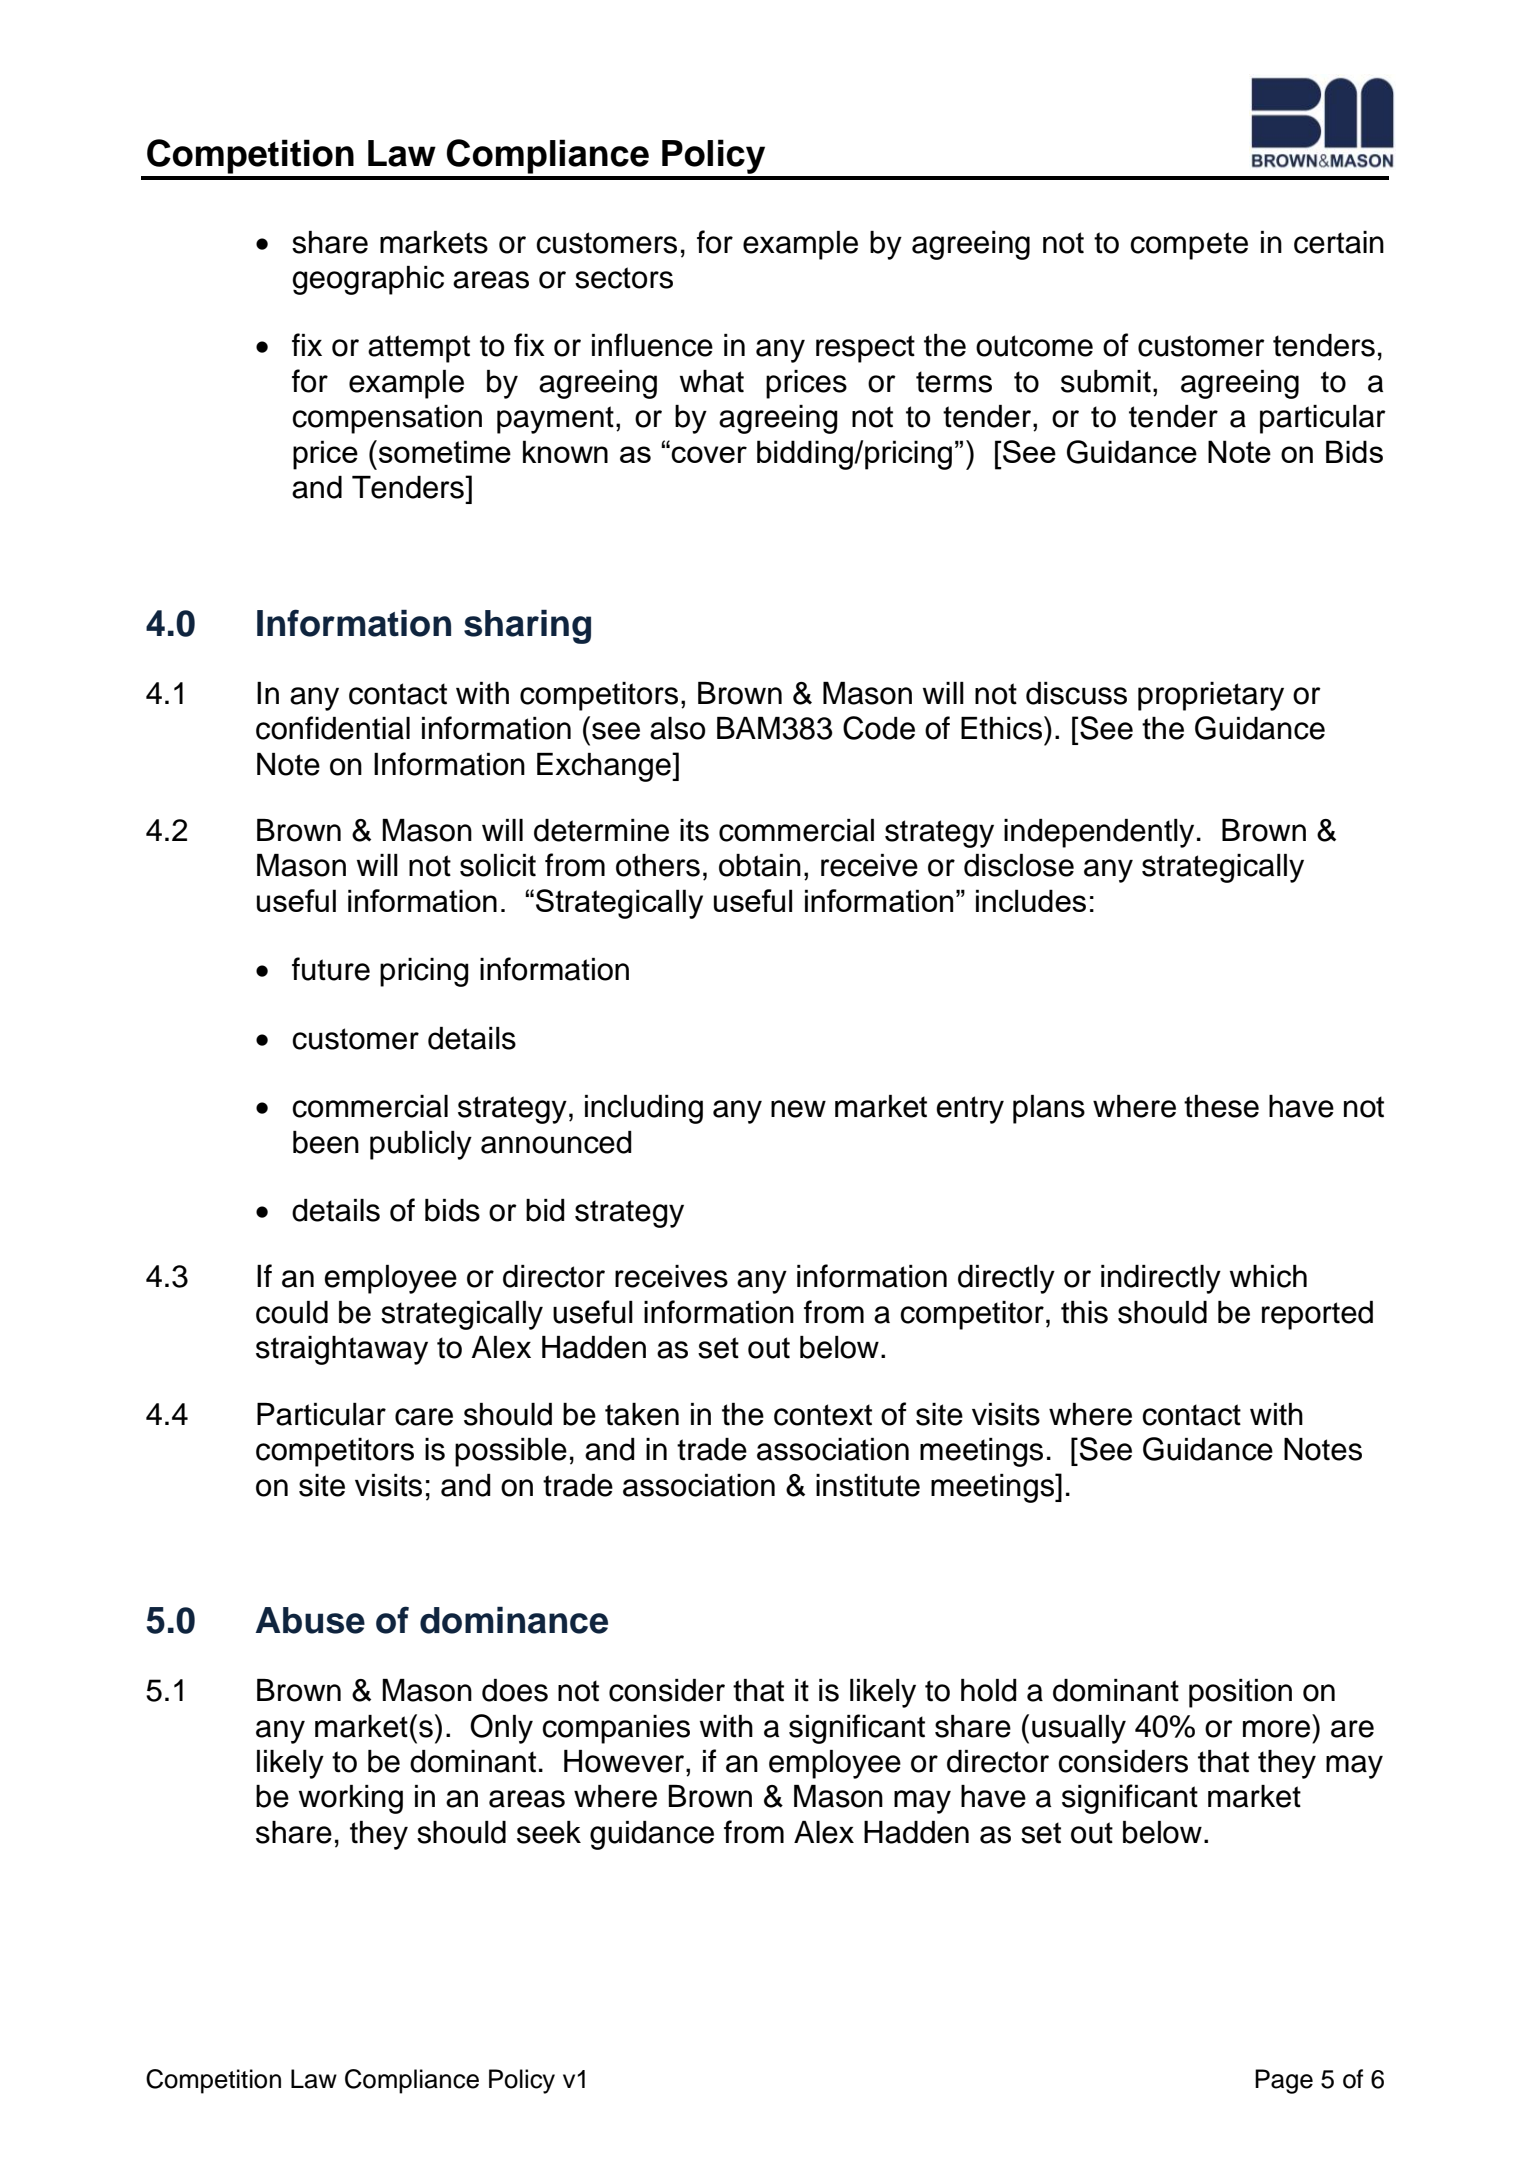 This screenshot has width=1531, height=2166. What do you see at coordinates (1268, 1276) in the screenshot?
I see `which` at bounding box center [1268, 1276].
